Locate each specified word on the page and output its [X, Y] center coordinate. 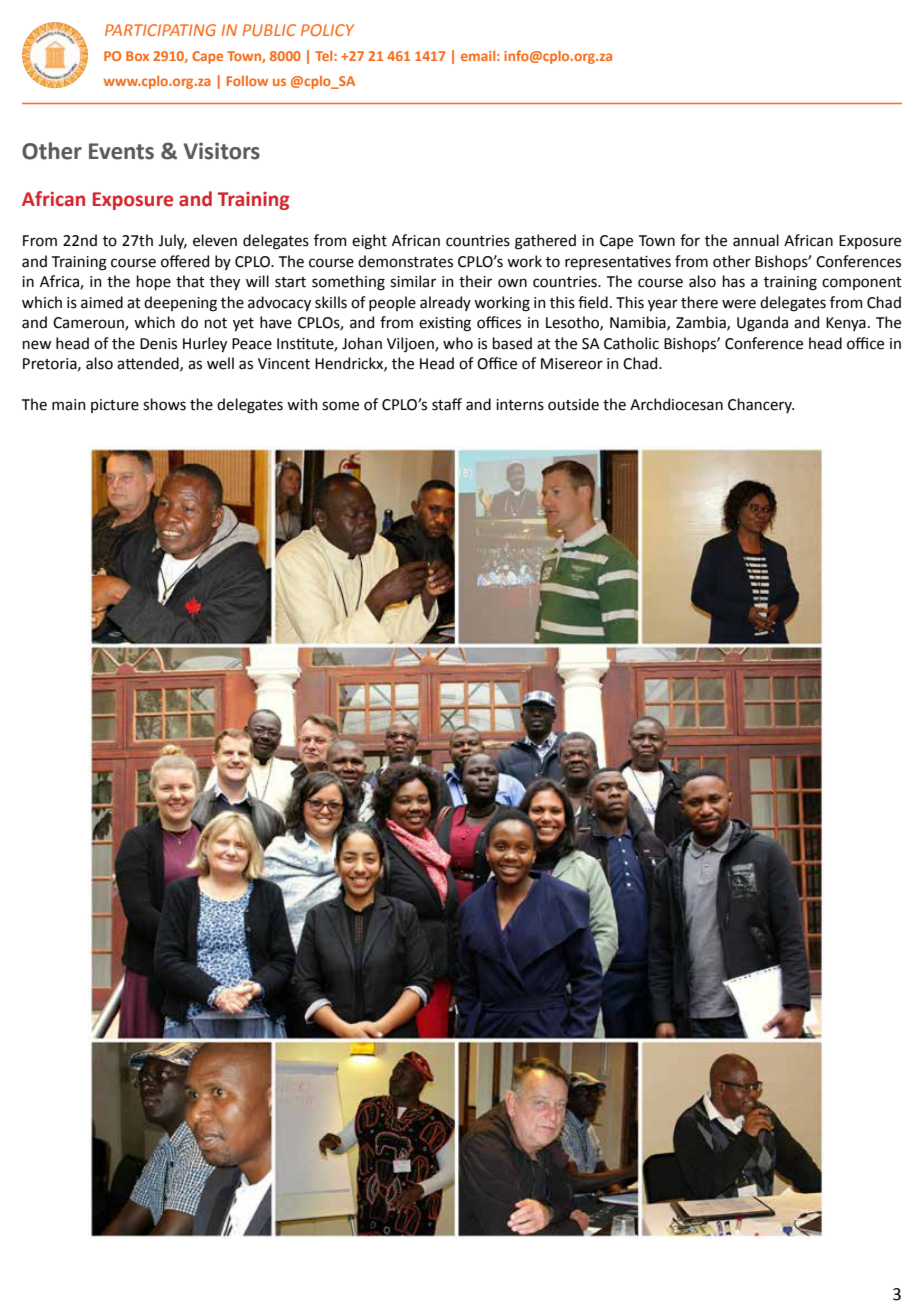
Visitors [221, 151]
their [475, 281]
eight [369, 242]
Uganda [762, 324]
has [734, 281]
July [172, 241]
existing [445, 324]
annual [756, 240]
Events [121, 151]
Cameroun [89, 324]
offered [185, 261]
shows [164, 404]
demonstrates [405, 261]
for [690, 240]
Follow [247, 80]
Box [137, 56]
